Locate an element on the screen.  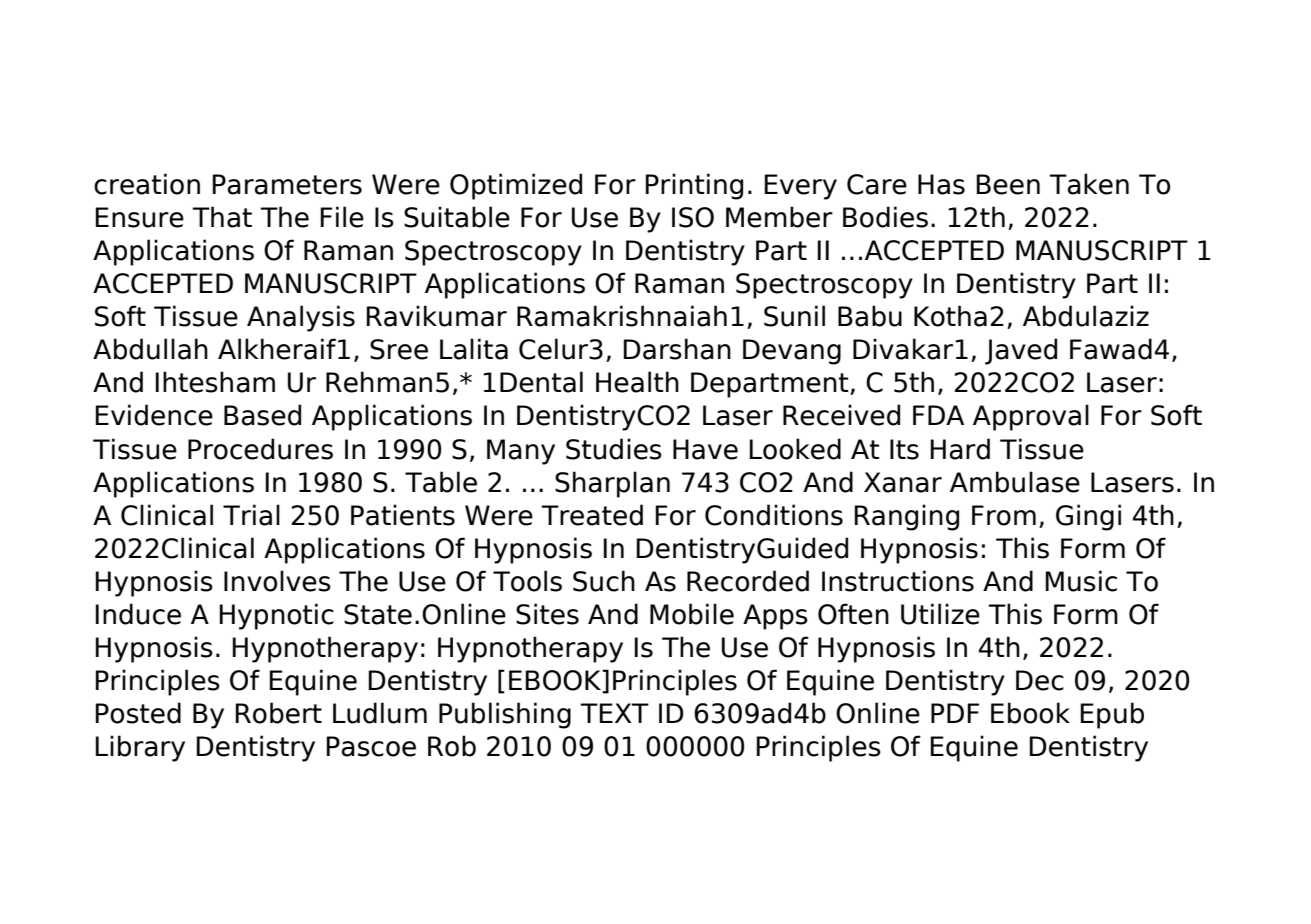
Mobile is located at coordinates (692, 614).
